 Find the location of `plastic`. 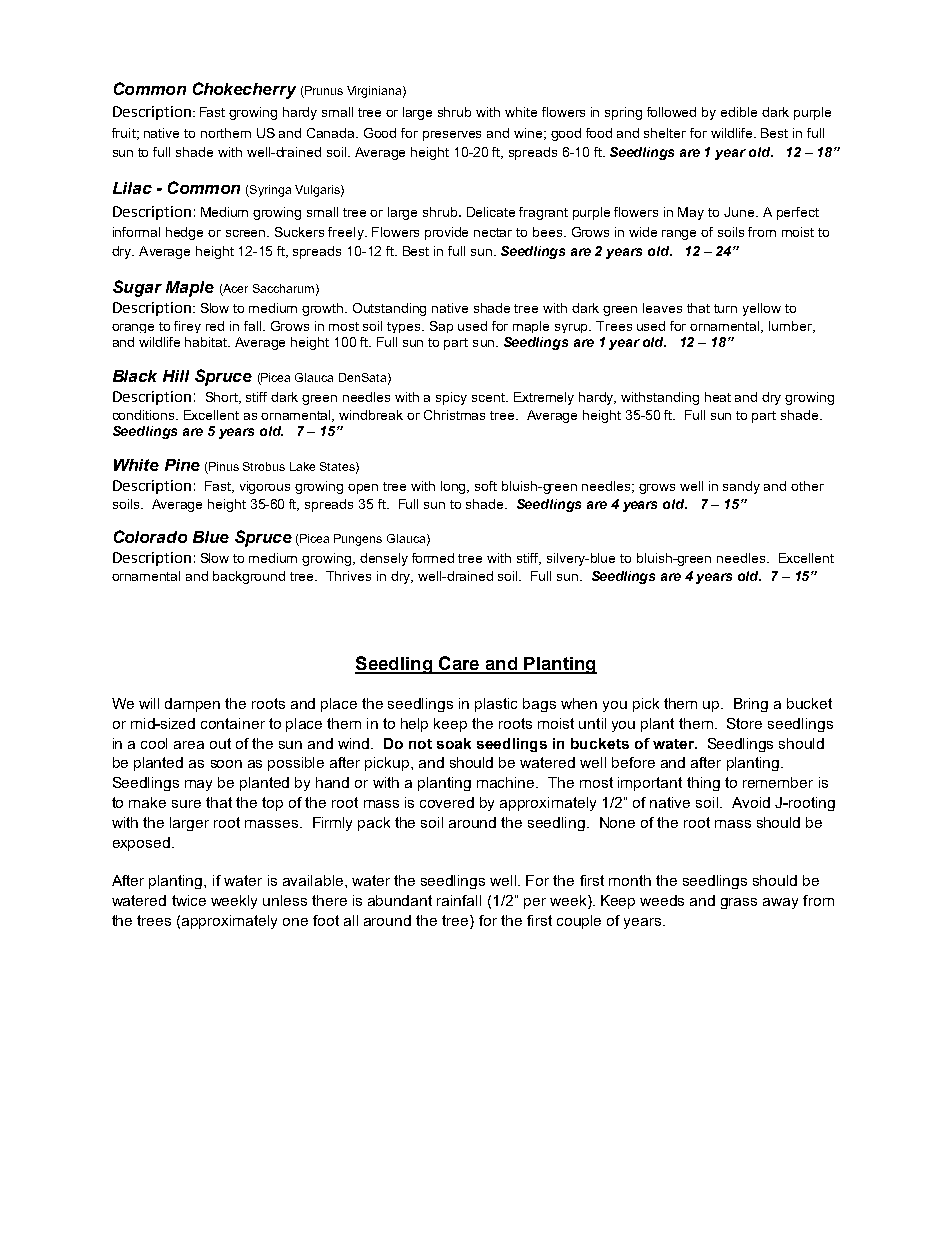

plastic is located at coordinates (496, 705).
